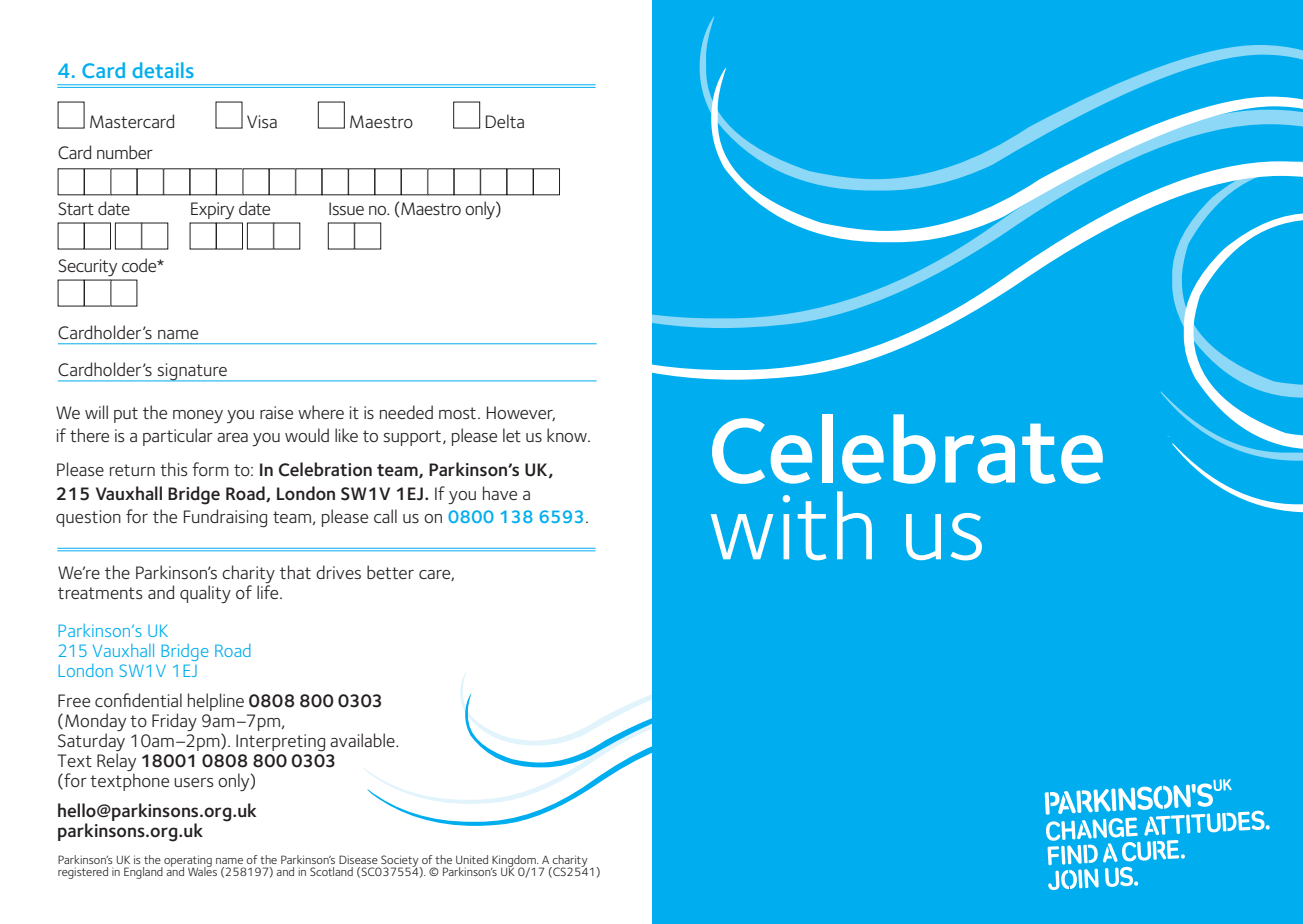  What do you see at coordinates (346, 208) in the page?
I see `Issue` at bounding box center [346, 208].
